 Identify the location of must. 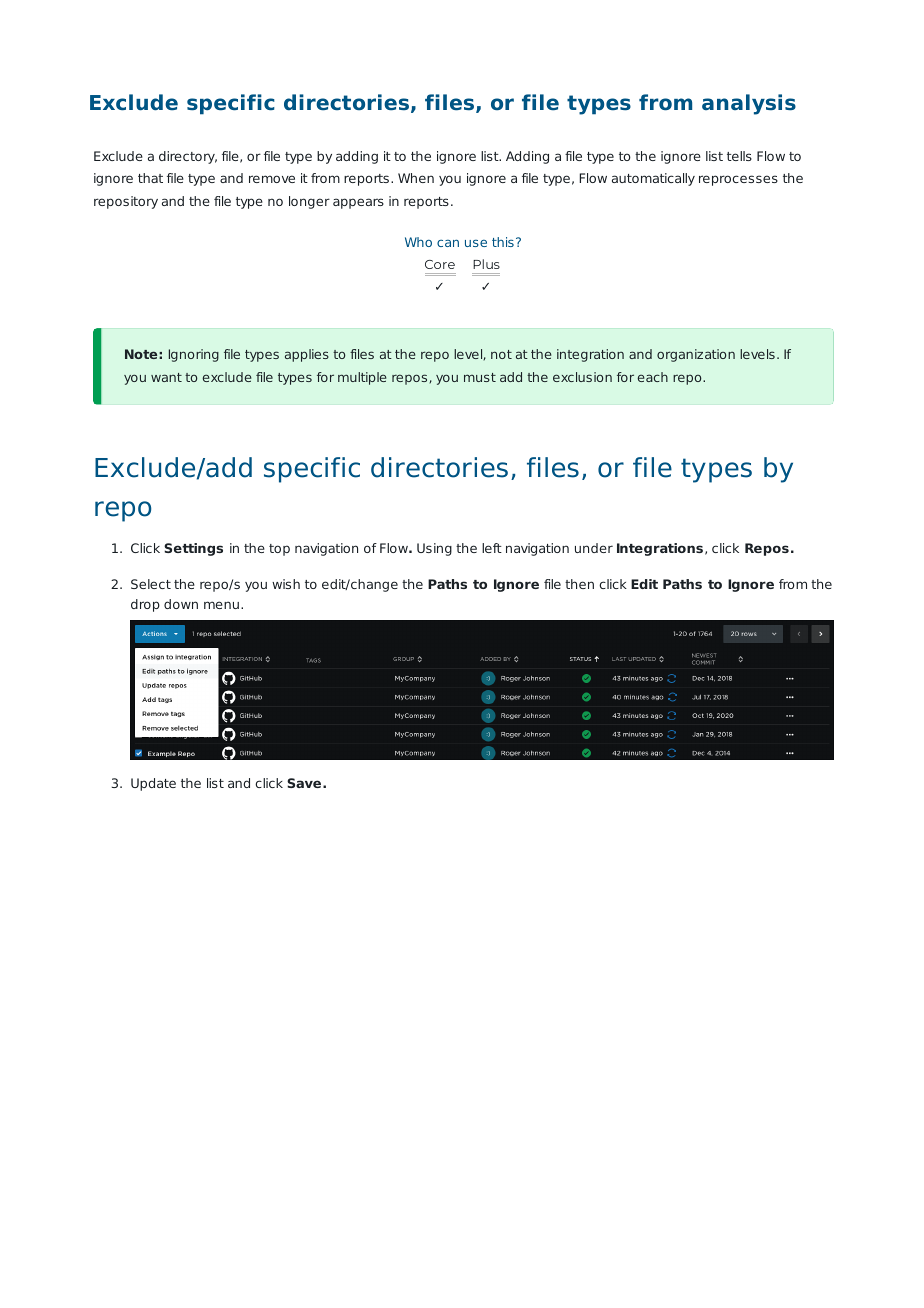
(480, 377).
